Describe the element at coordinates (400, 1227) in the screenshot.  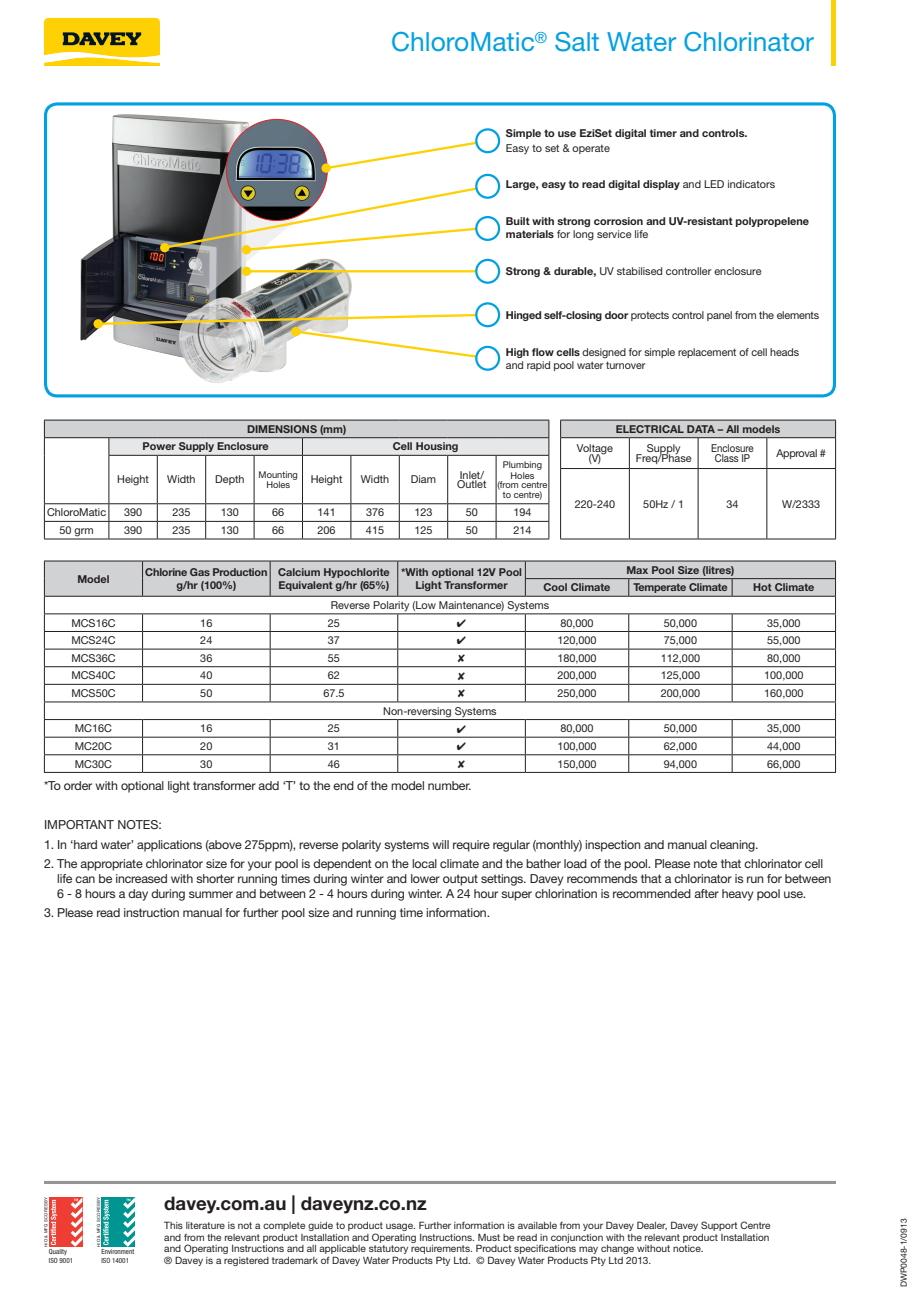
I see `usage` at that location.
